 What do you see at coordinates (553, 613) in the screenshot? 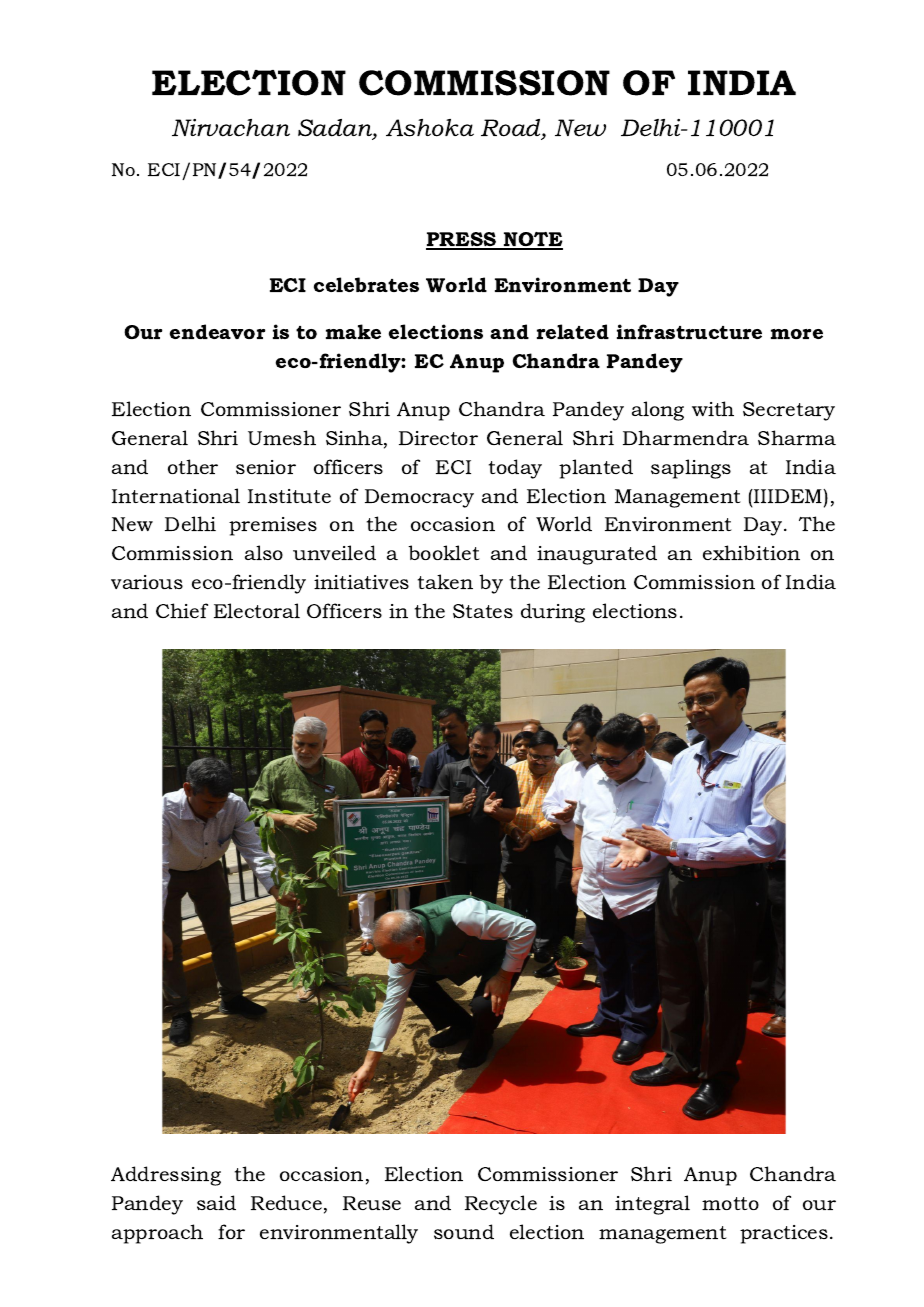
I see `during` at bounding box center [553, 613].
